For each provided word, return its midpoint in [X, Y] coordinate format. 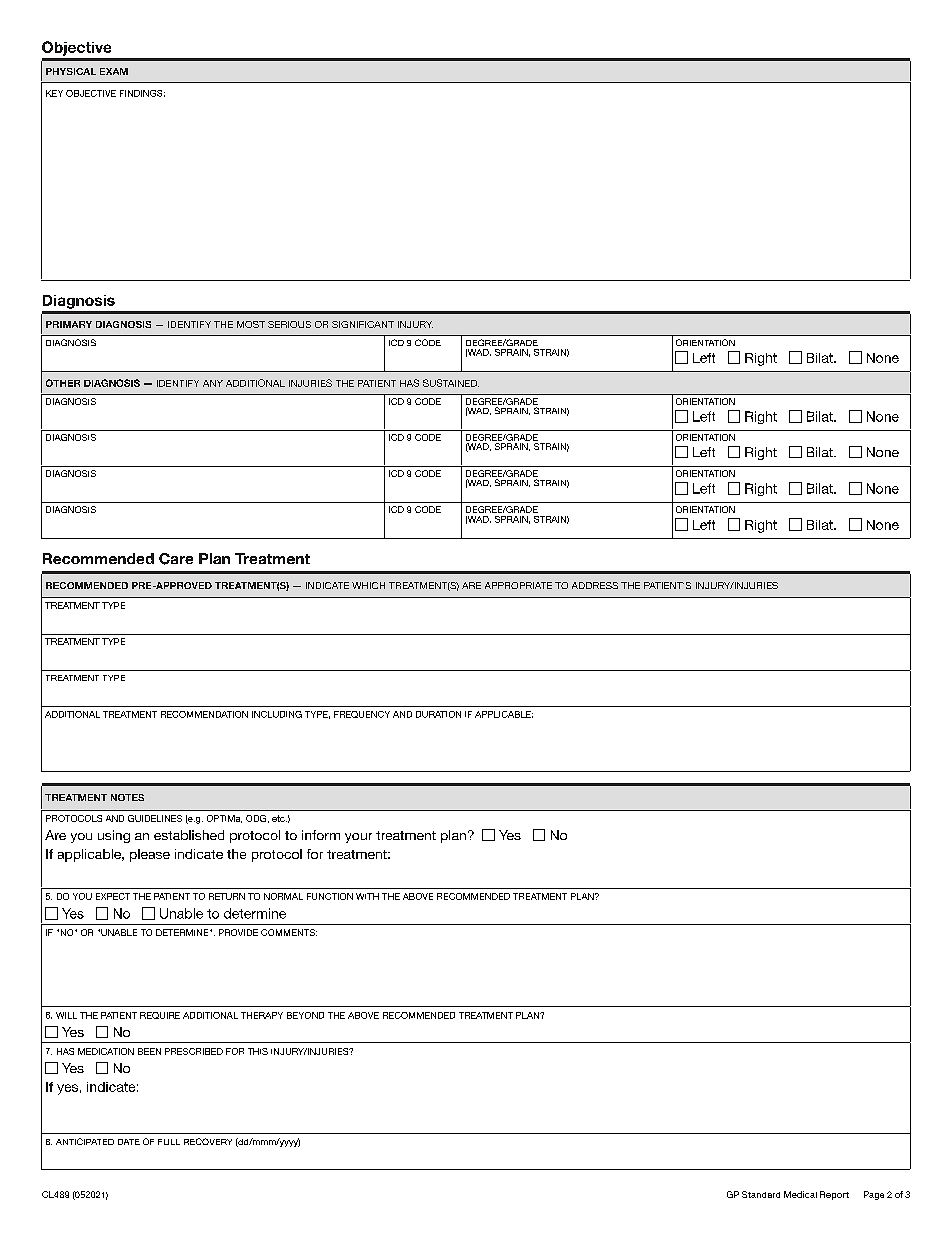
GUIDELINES [155, 818]
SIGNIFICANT [363, 324]
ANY [213, 383]
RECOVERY [208, 1141]
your [358, 838]
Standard [761, 1194]
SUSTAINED [451, 383]
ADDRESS [595, 585]
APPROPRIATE [518, 585]
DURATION [438, 714]
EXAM [114, 71]
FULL [169, 1142]
